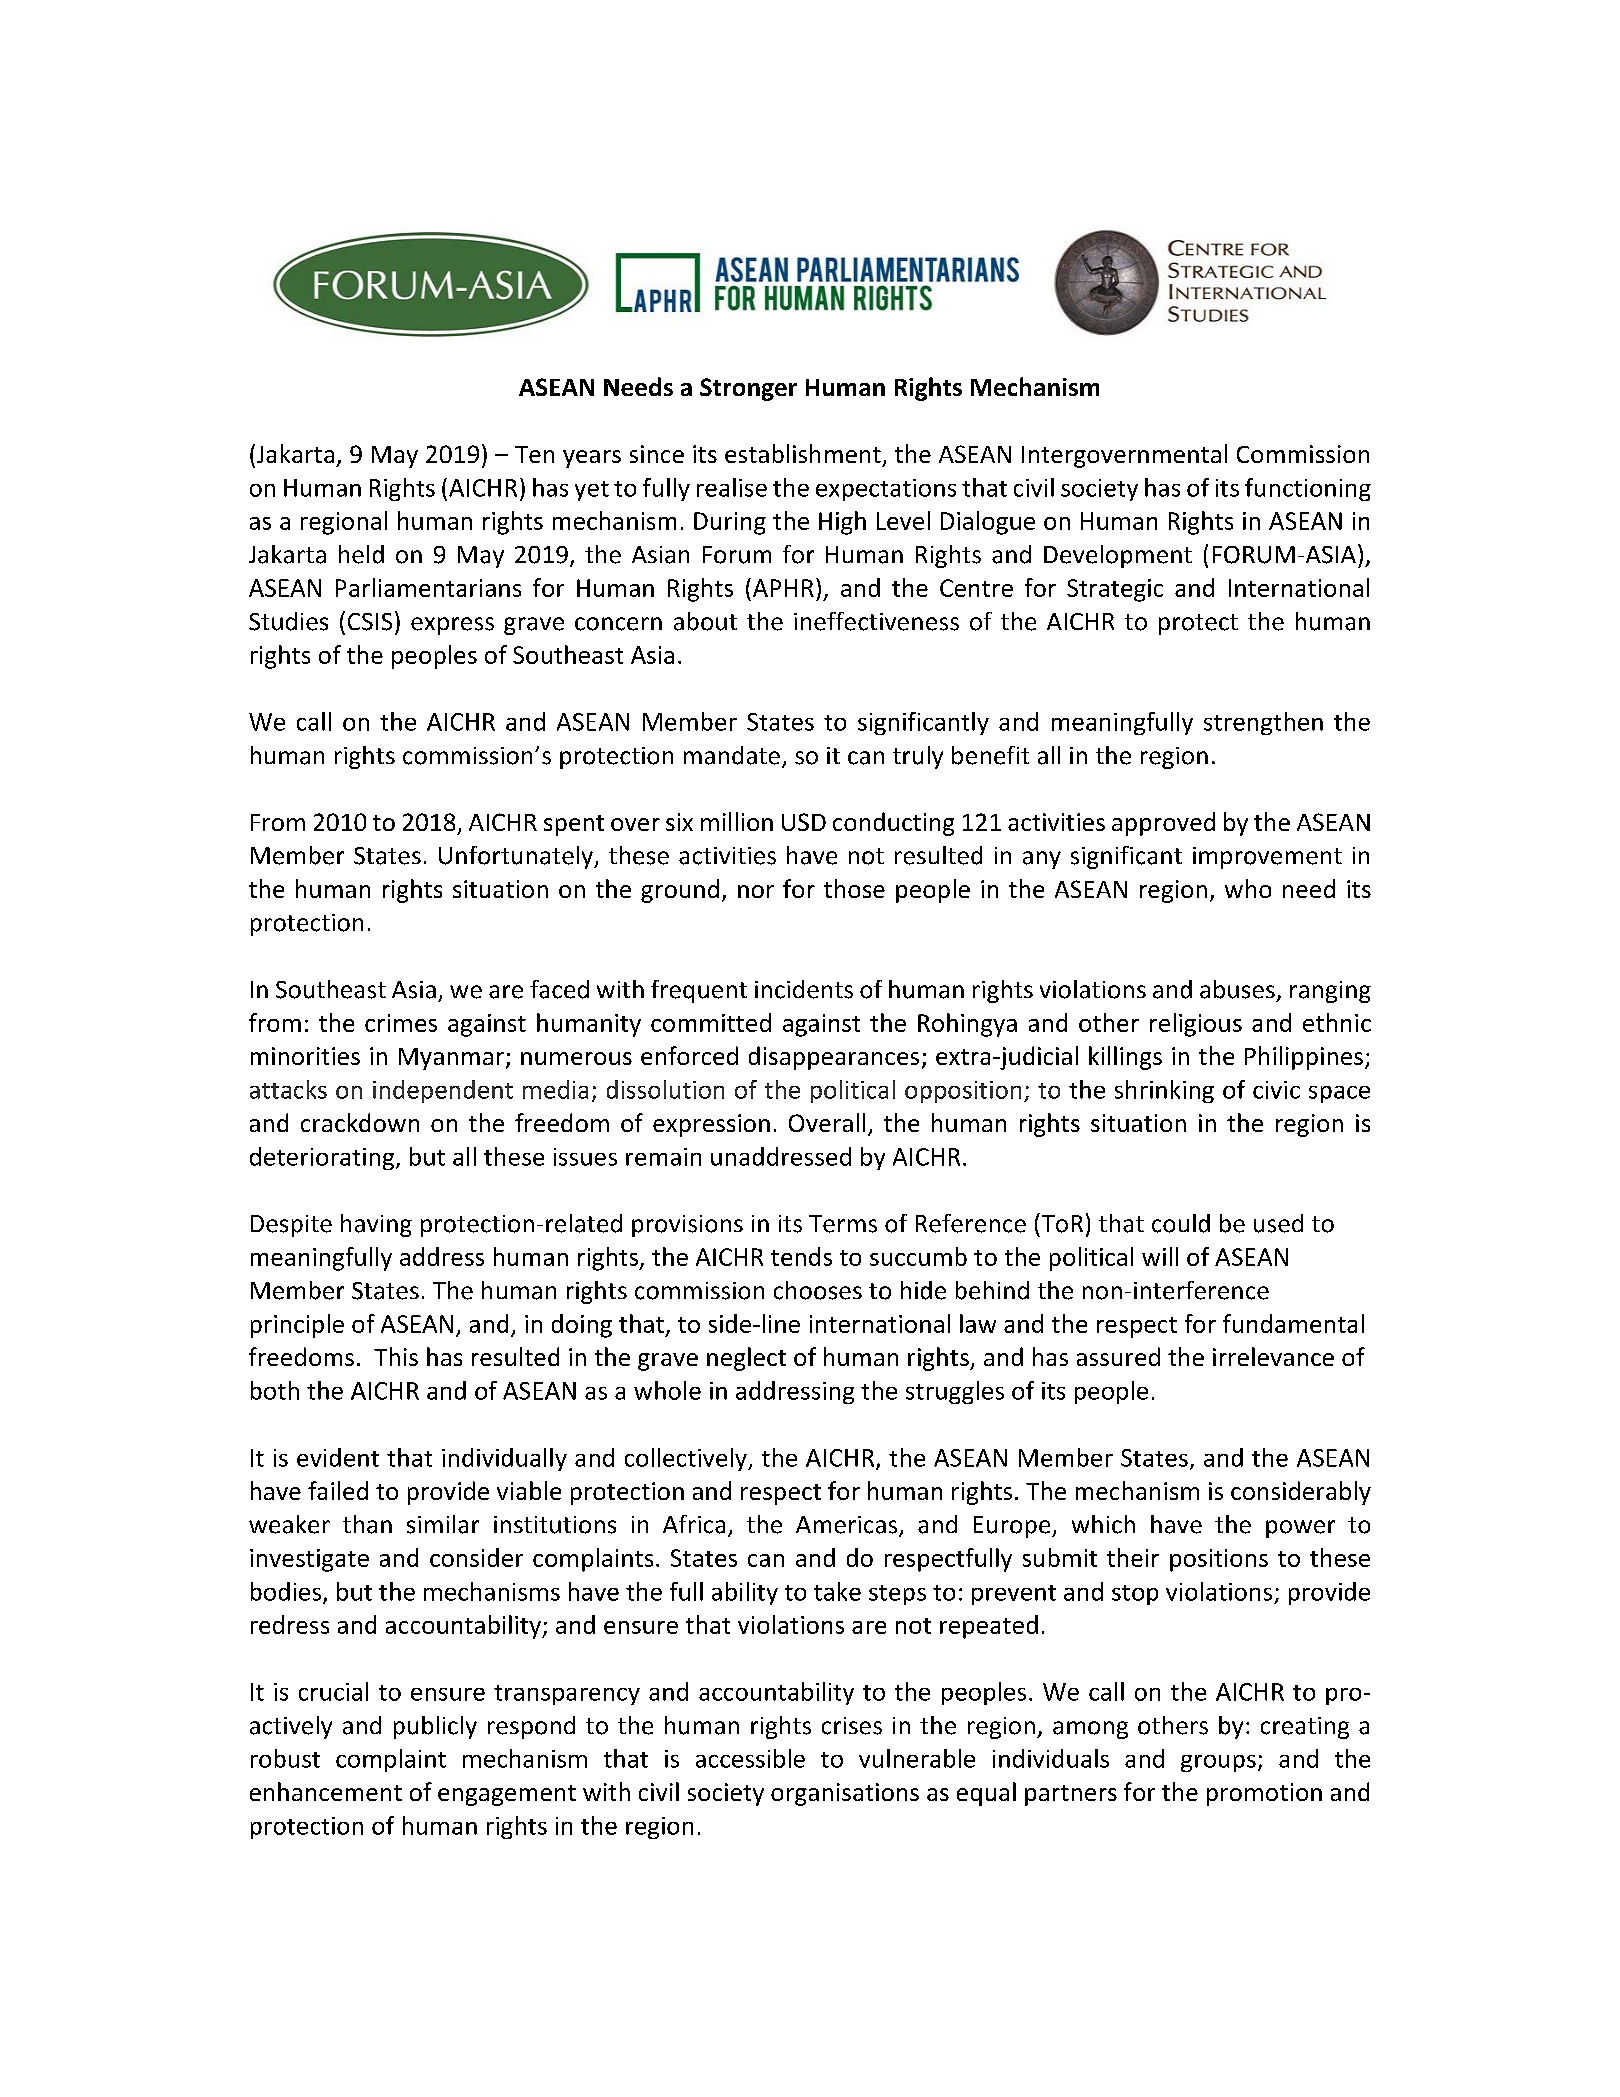 The width and height of the screenshot is (1620, 2097). What do you see at coordinates (750, 1758) in the screenshot?
I see `accessible` at bounding box center [750, 1758].
